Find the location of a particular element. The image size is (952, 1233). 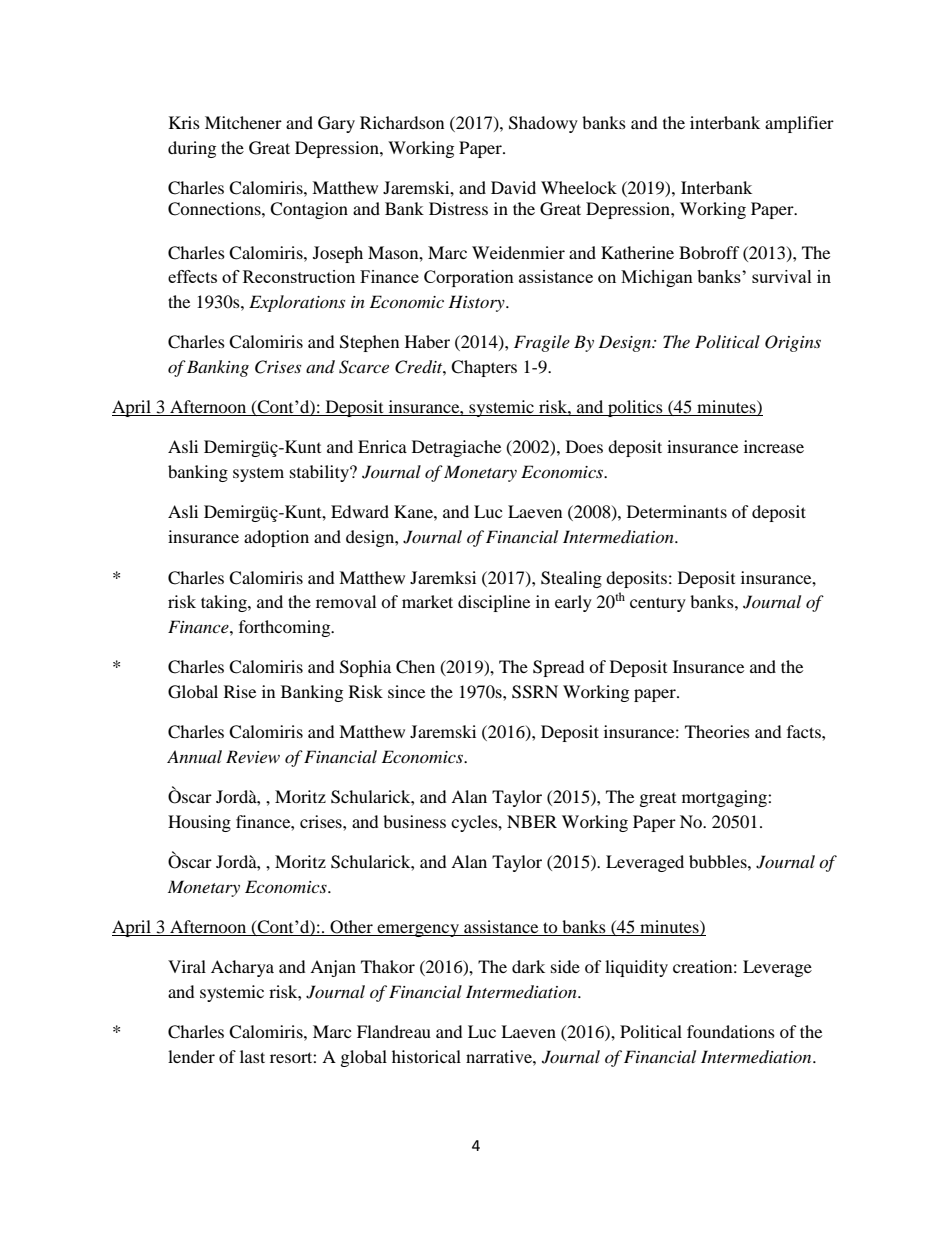

increase is located at coordinates (774, 446).
